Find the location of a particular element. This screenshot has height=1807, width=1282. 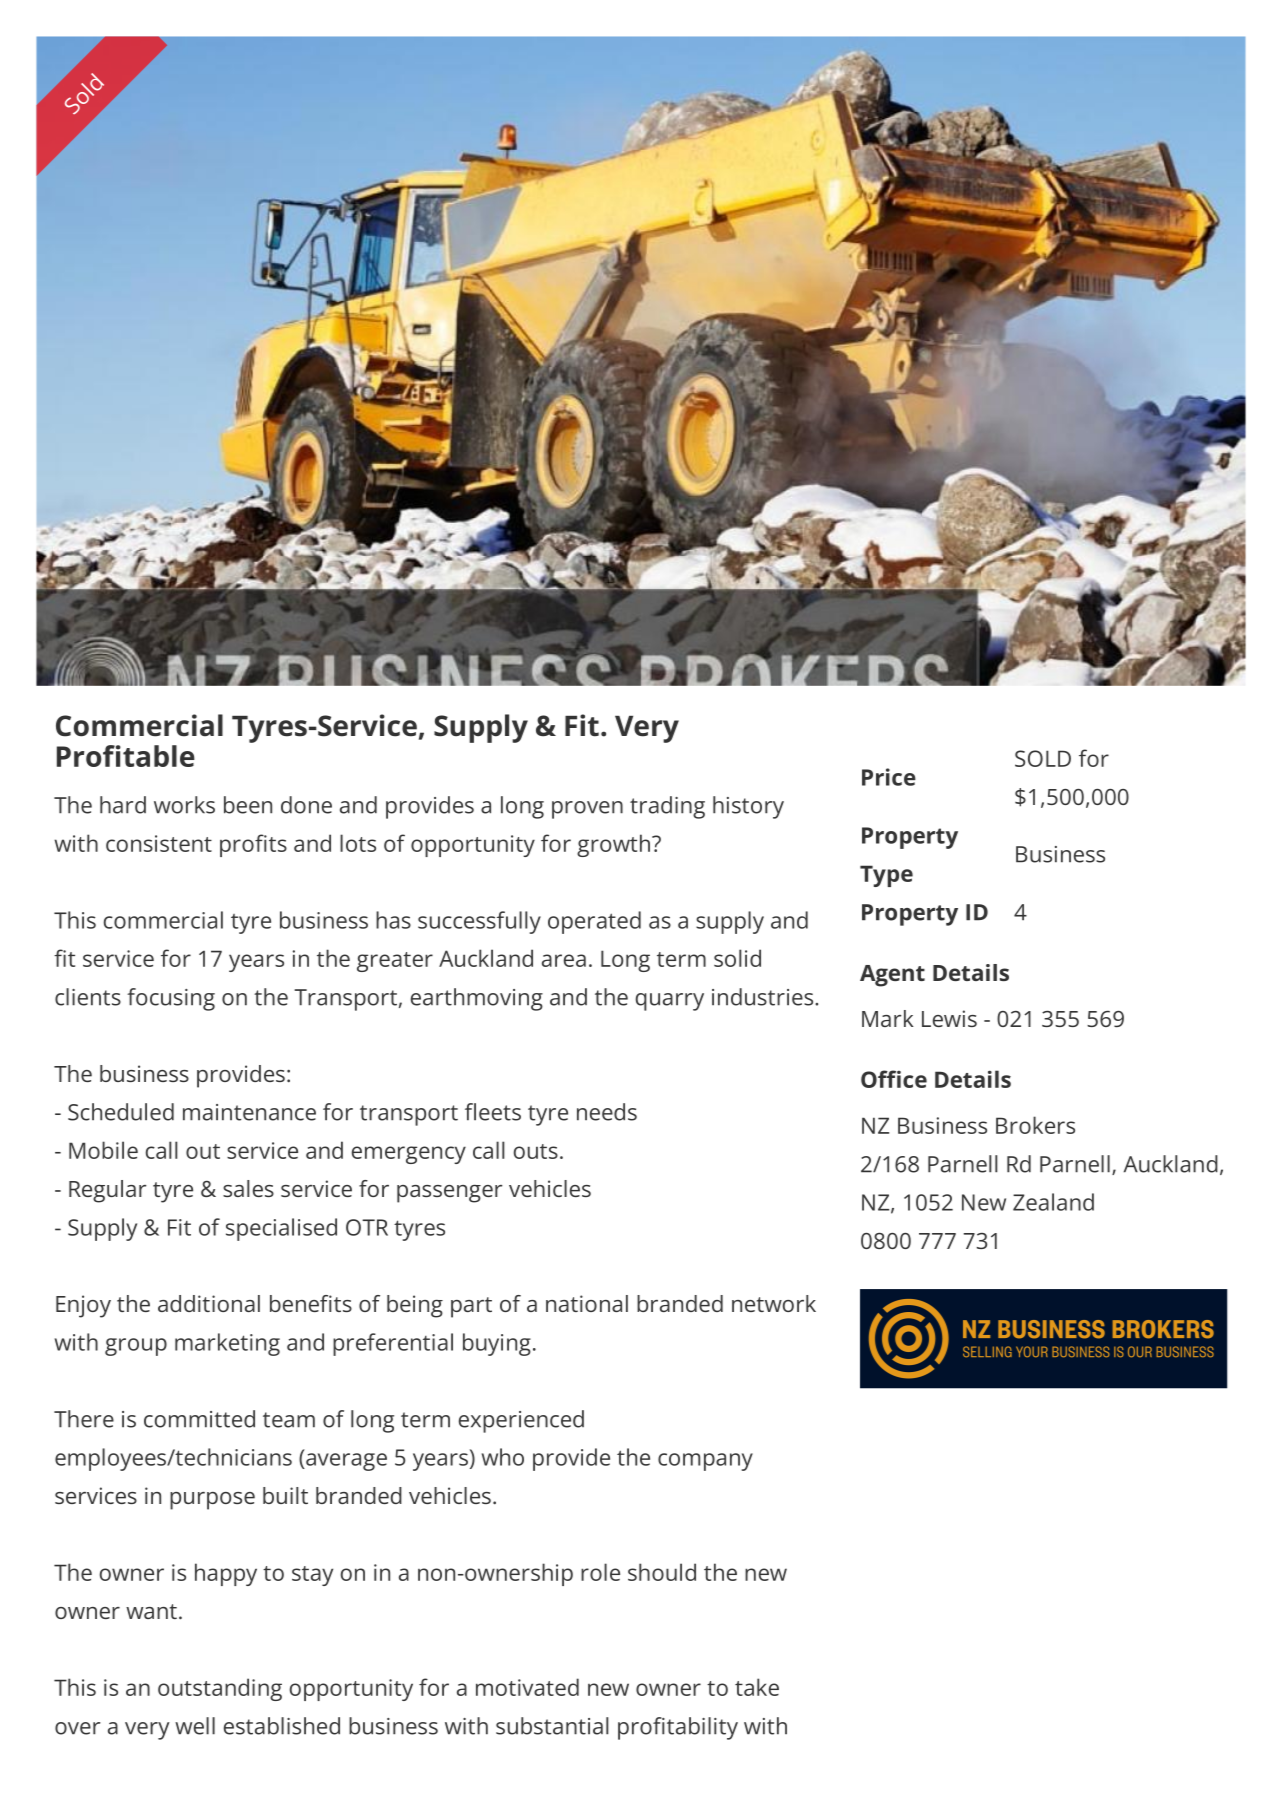

Zealand is located at coordinates (1053, 1202).
